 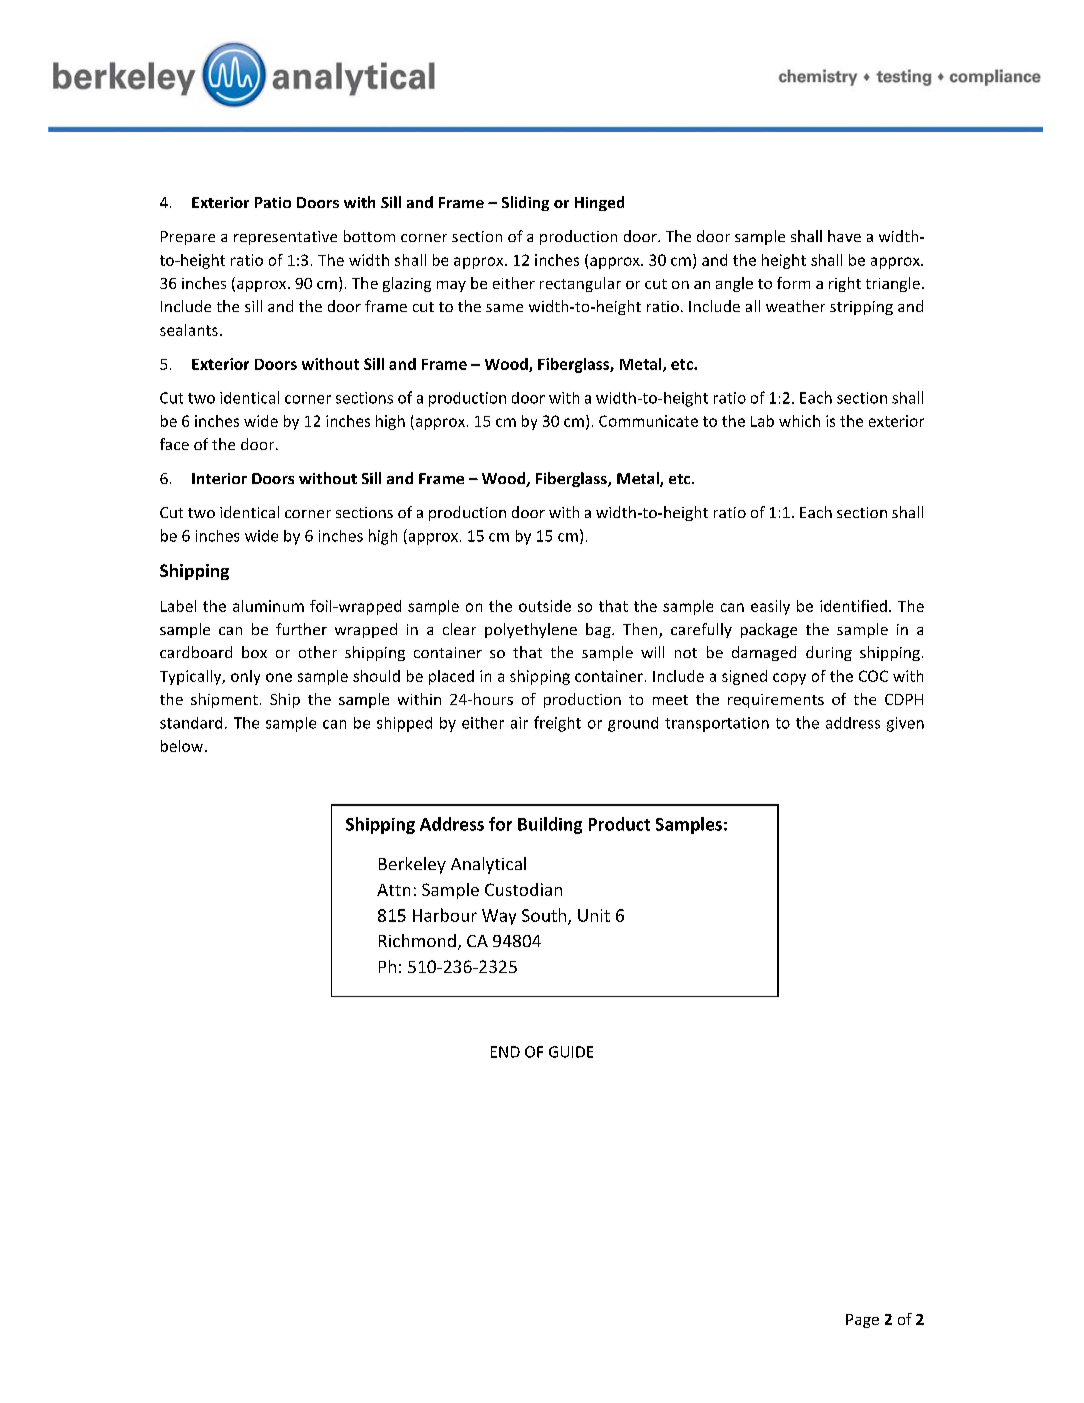 I want to click on Page, so click(x=862, y=1321).
